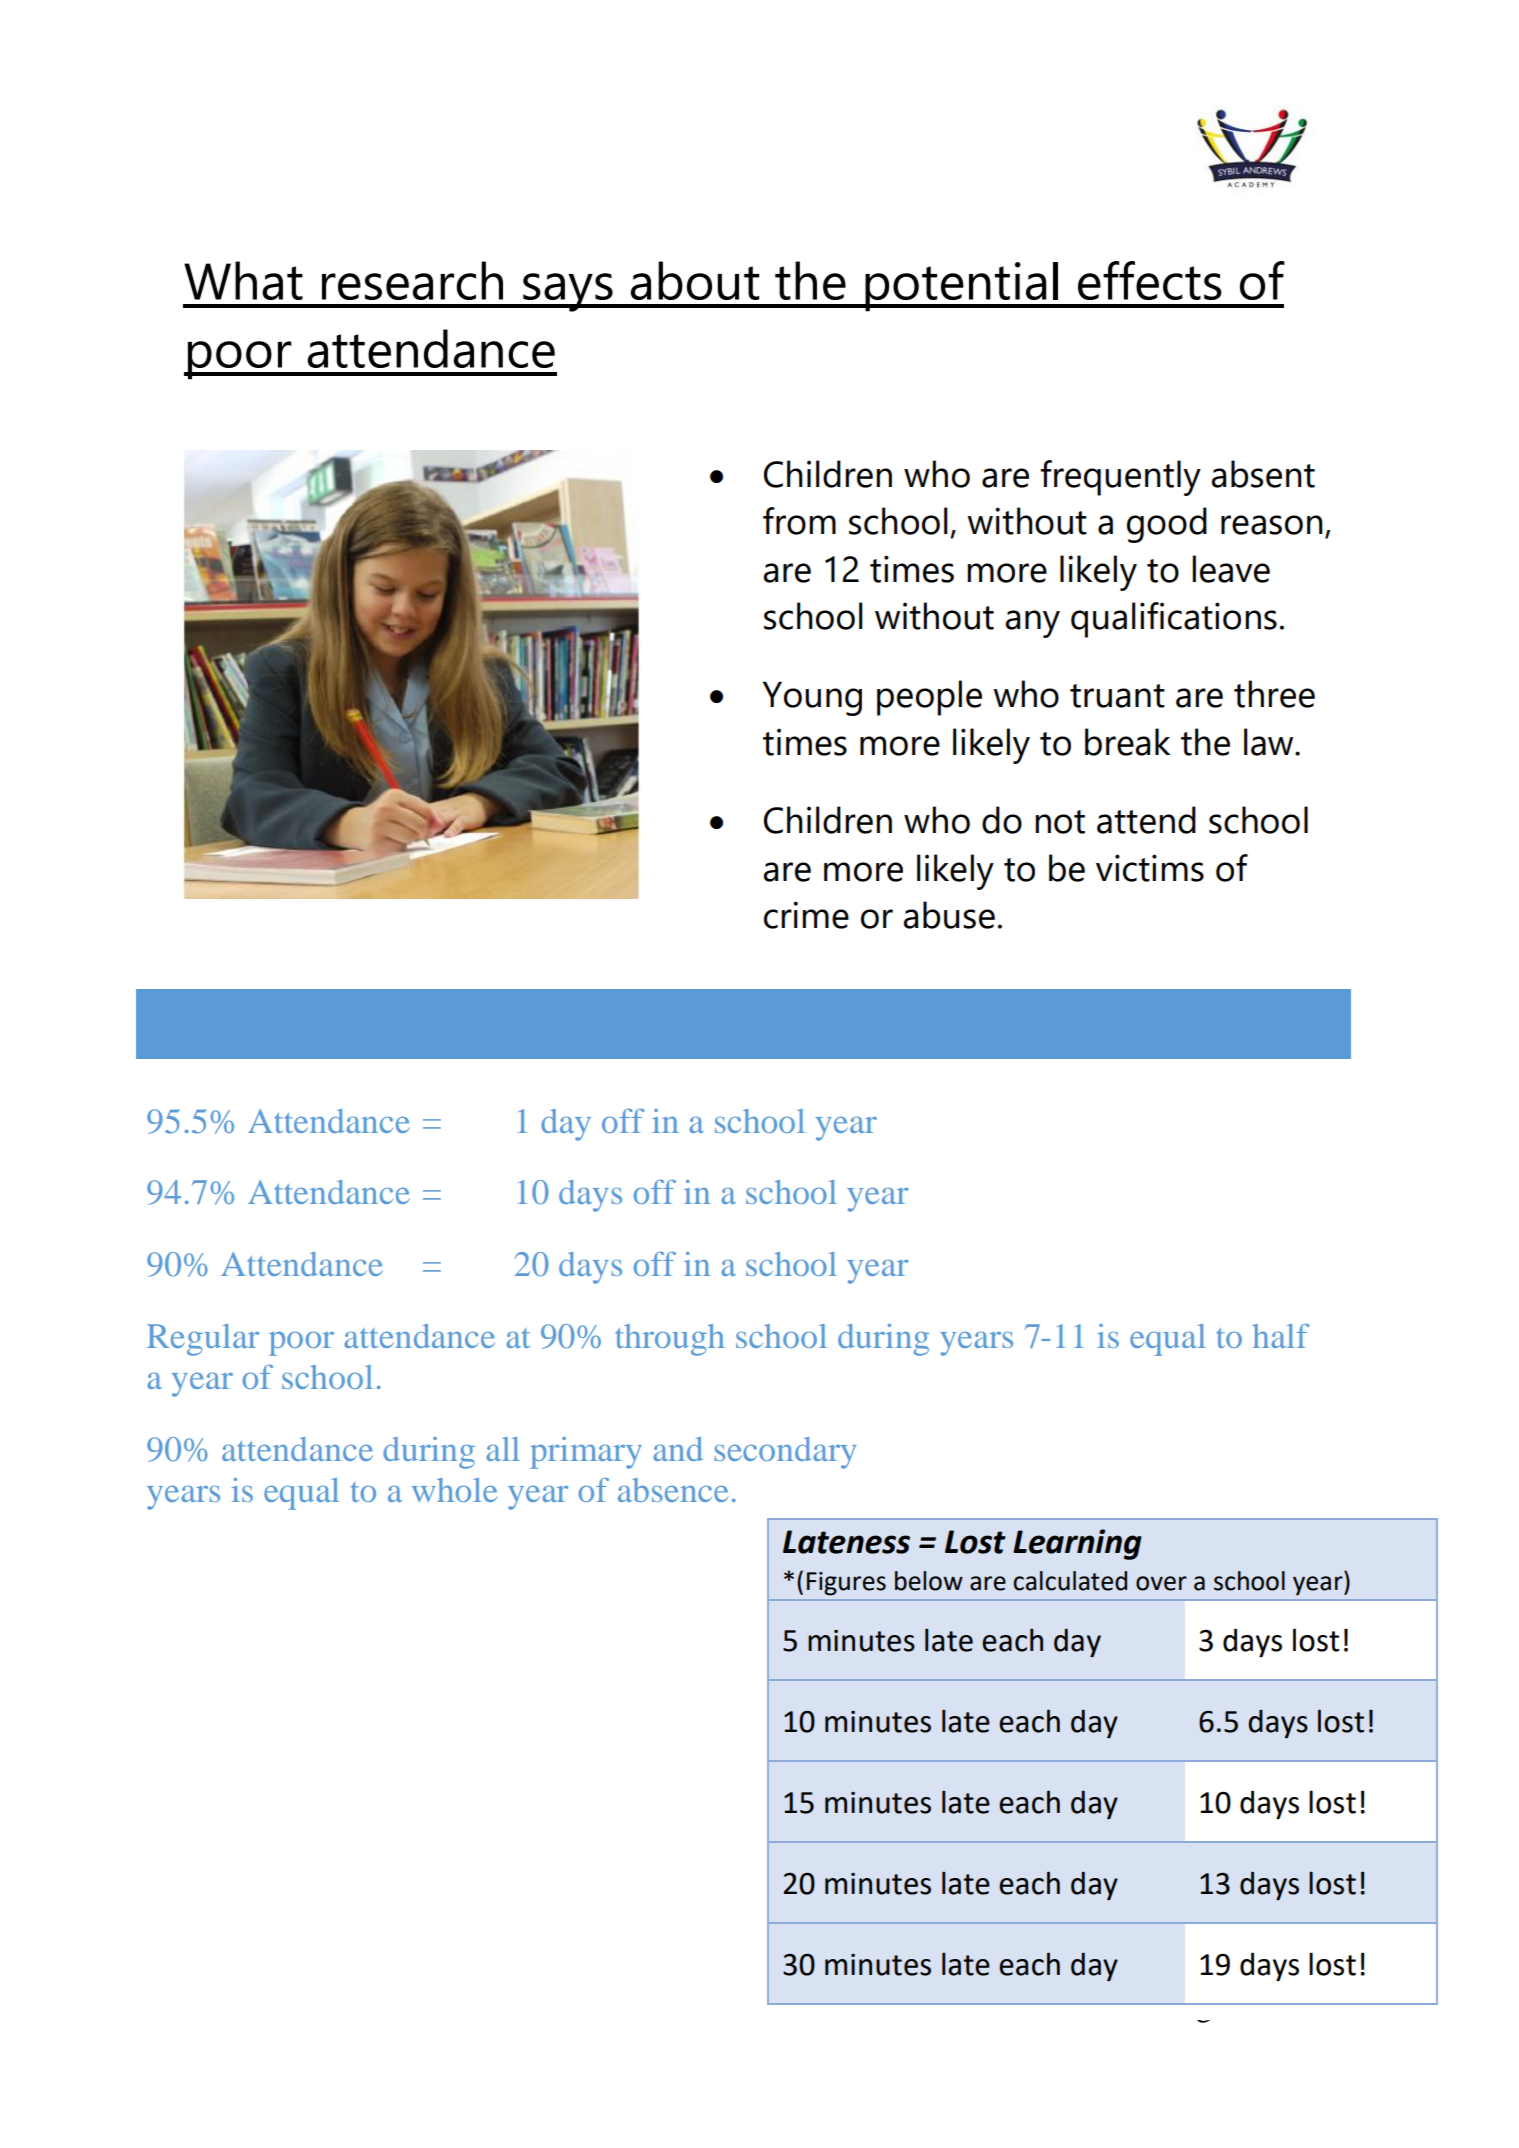 The width and height of the screenshot is (1519, 2148). Describe the element at coordinates (203, 1340) in the screenshot. I see `Regular` at that location.
